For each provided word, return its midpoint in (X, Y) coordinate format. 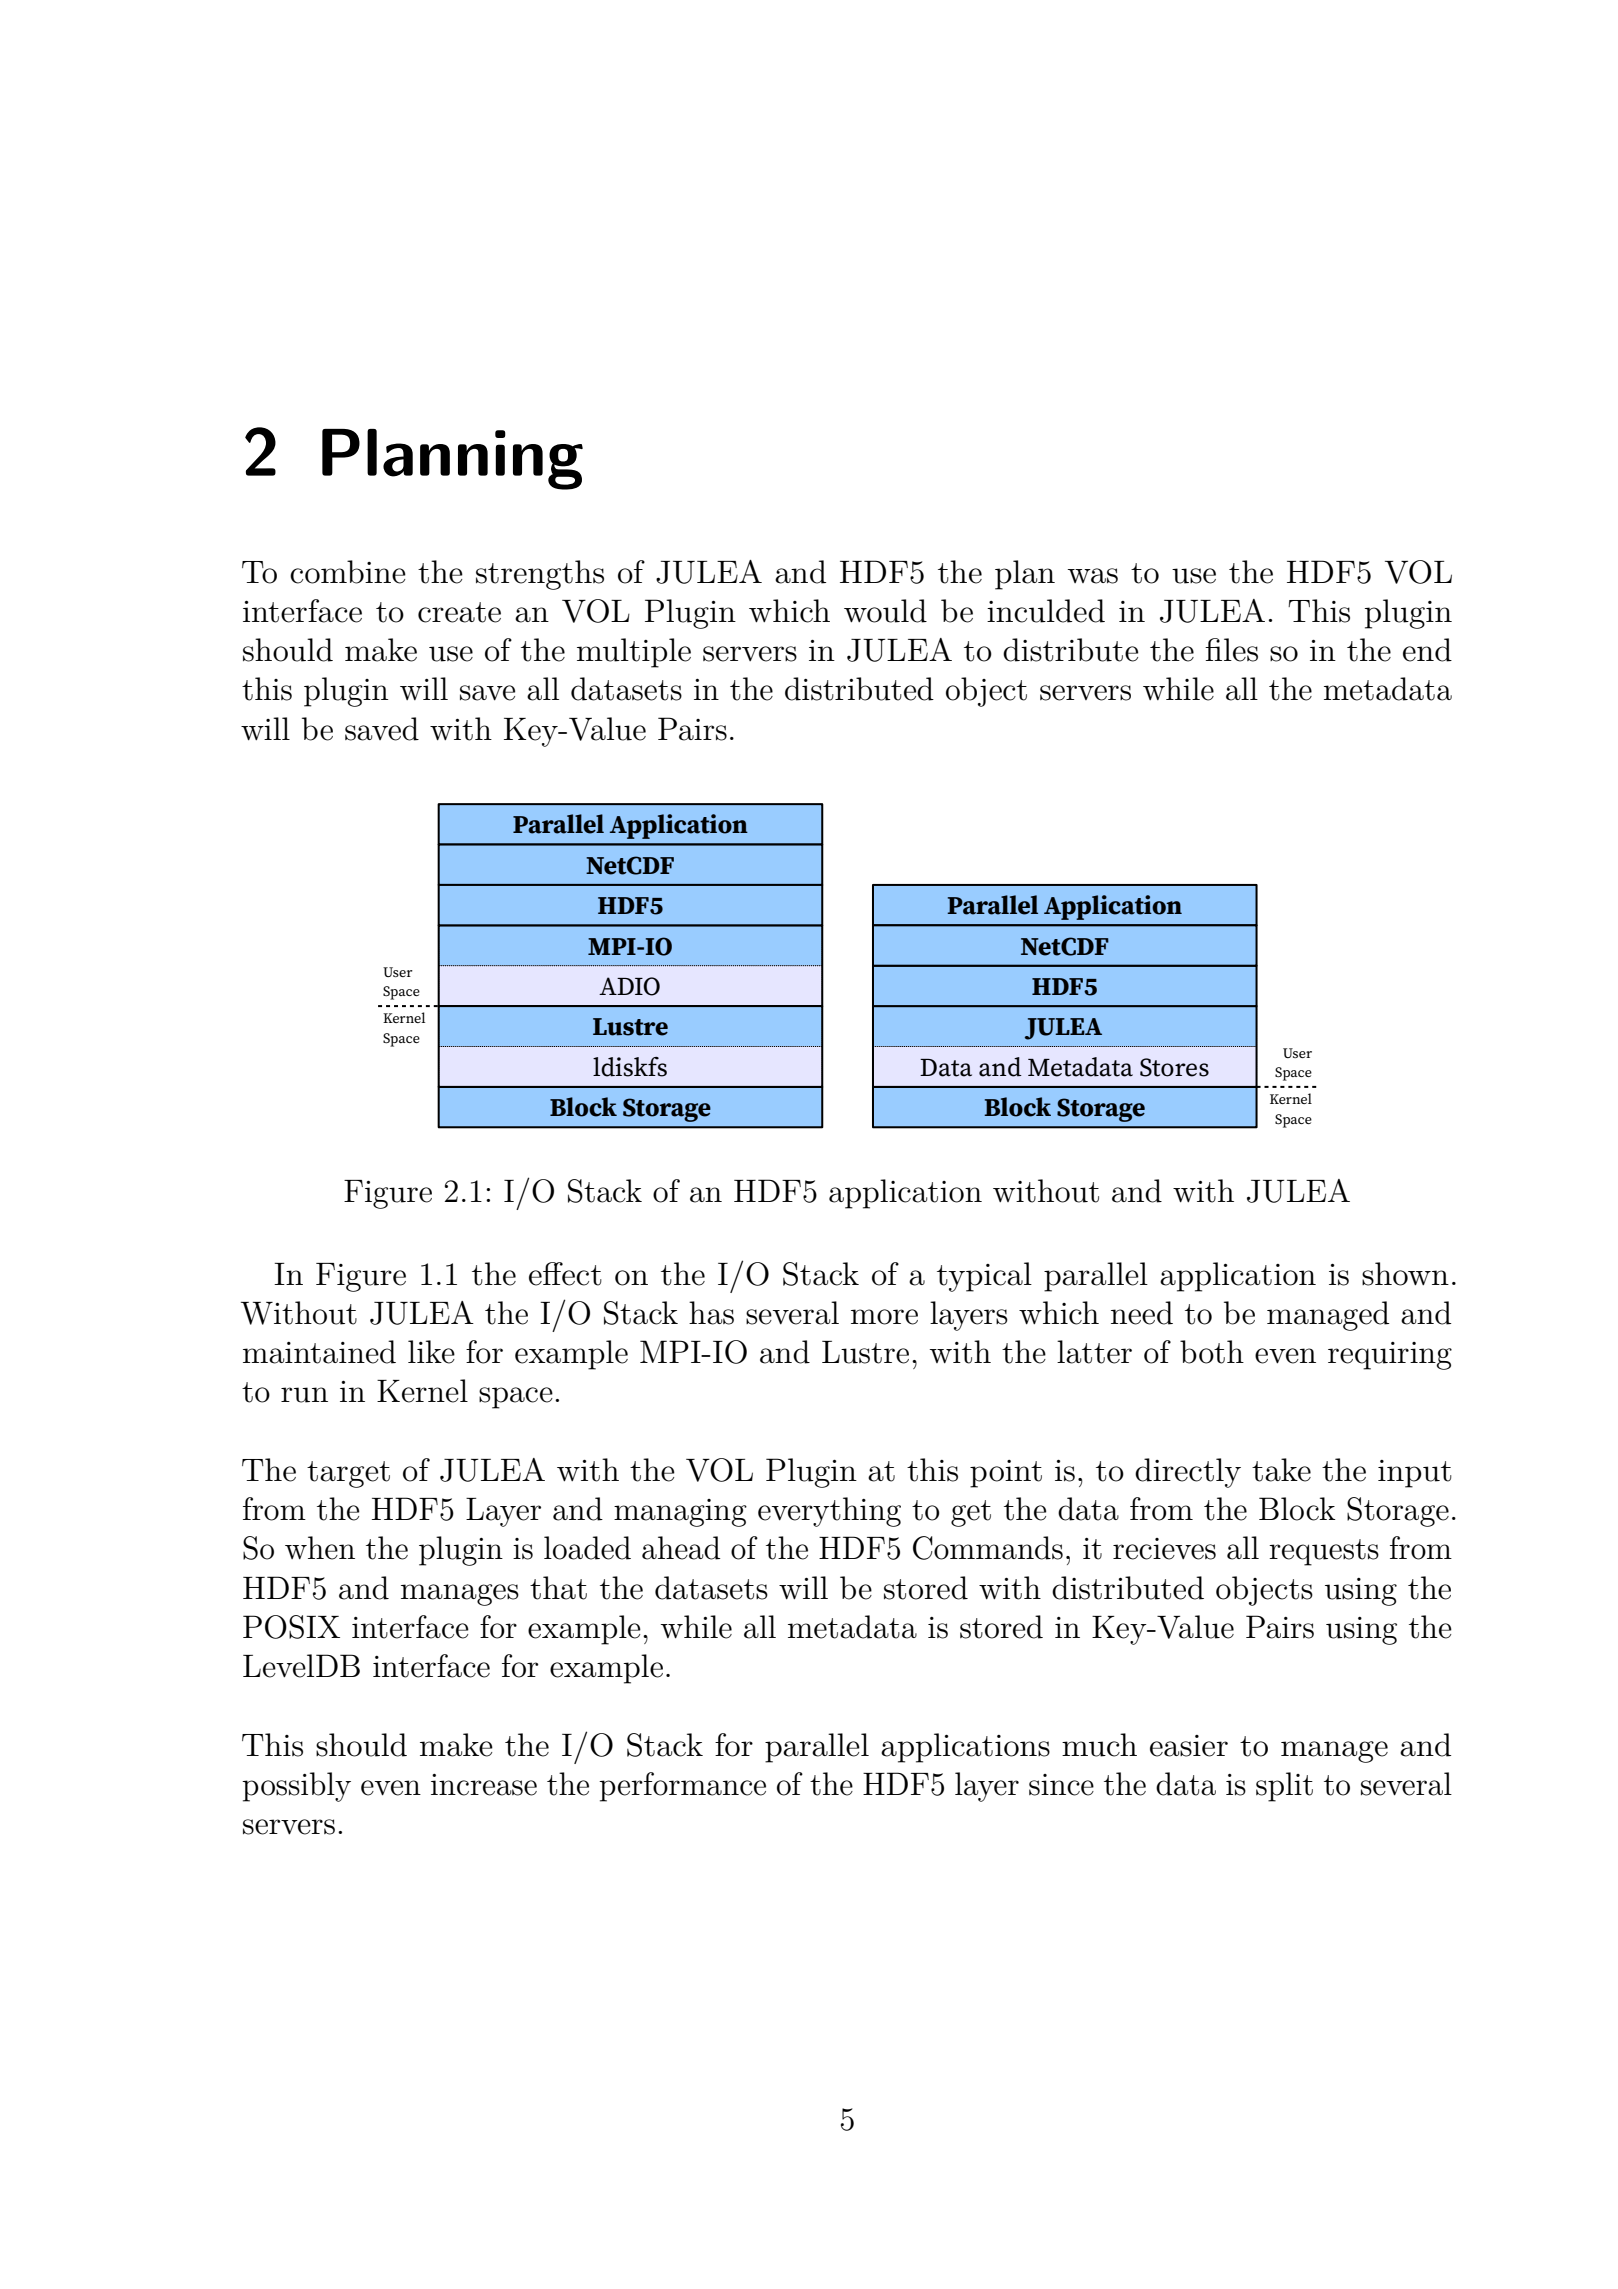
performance (682, 1787)
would (885, 611)
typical (984, 1277)
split (1284, 1787)
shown (1405, 1274)
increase (484, 1785)
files (1231, 650)
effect (565, 1274)
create (459, 612)
